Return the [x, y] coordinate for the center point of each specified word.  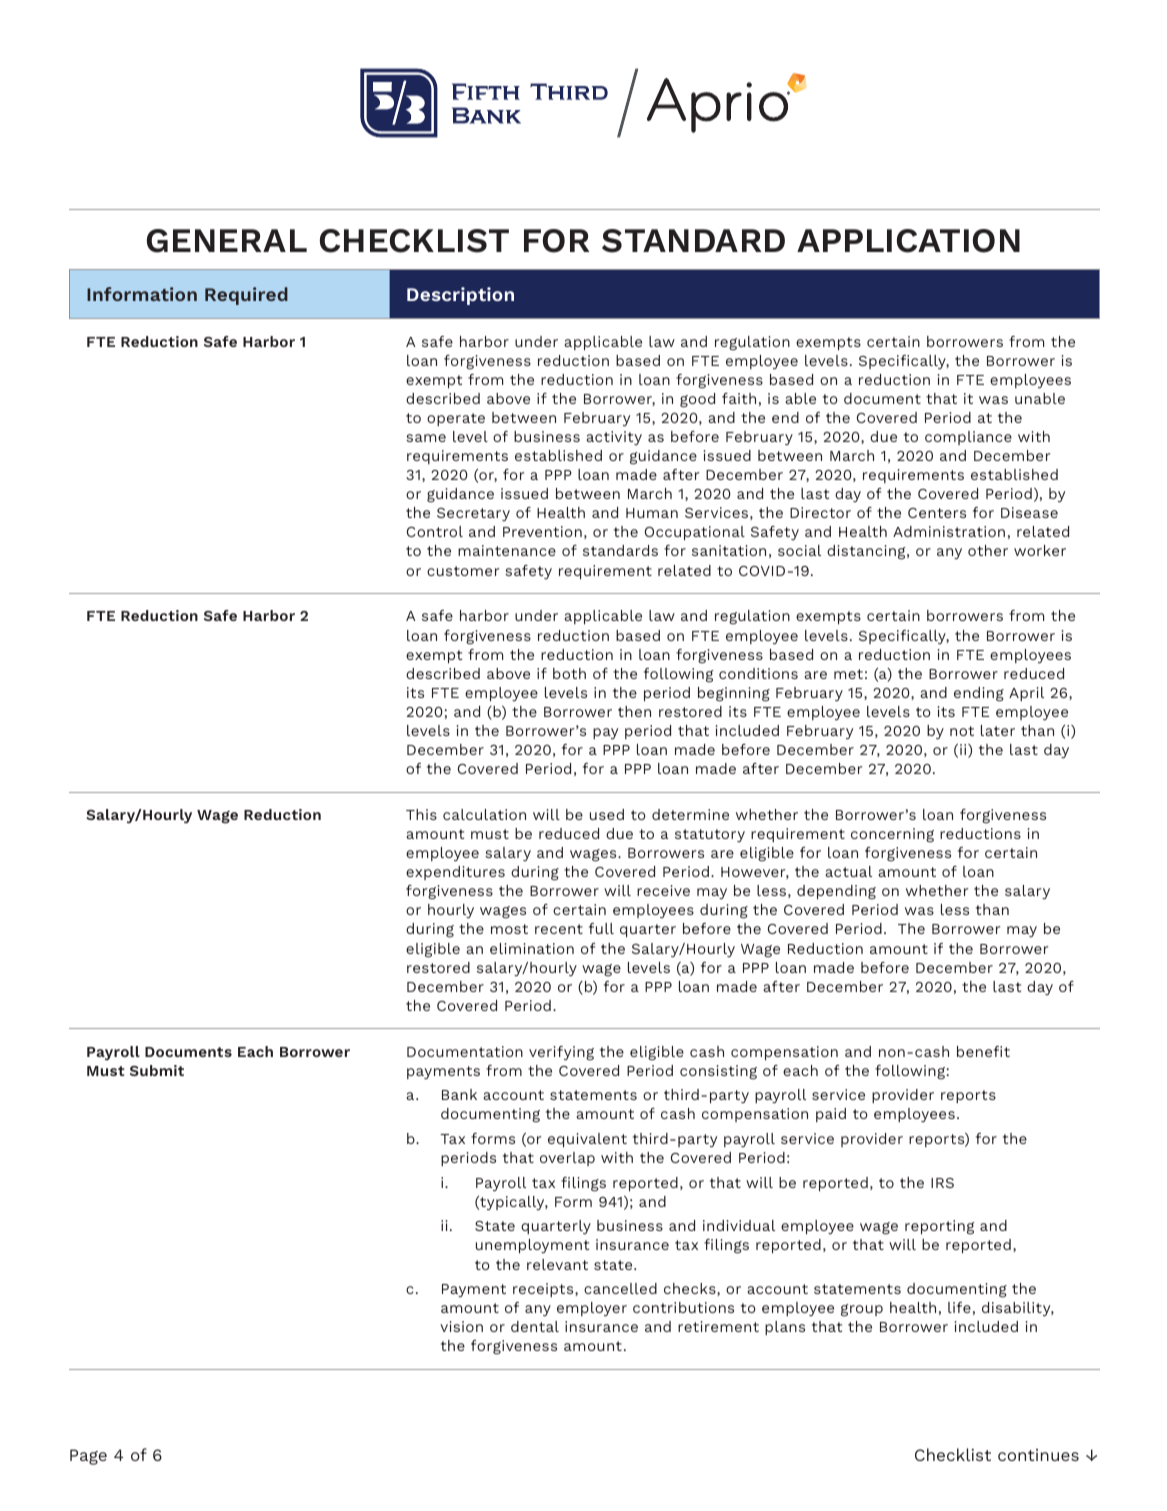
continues [1038, 1455]
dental [535, 1326]
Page [88, 1457]
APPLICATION [908, 241]
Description [460, 296]
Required [246, 296]
